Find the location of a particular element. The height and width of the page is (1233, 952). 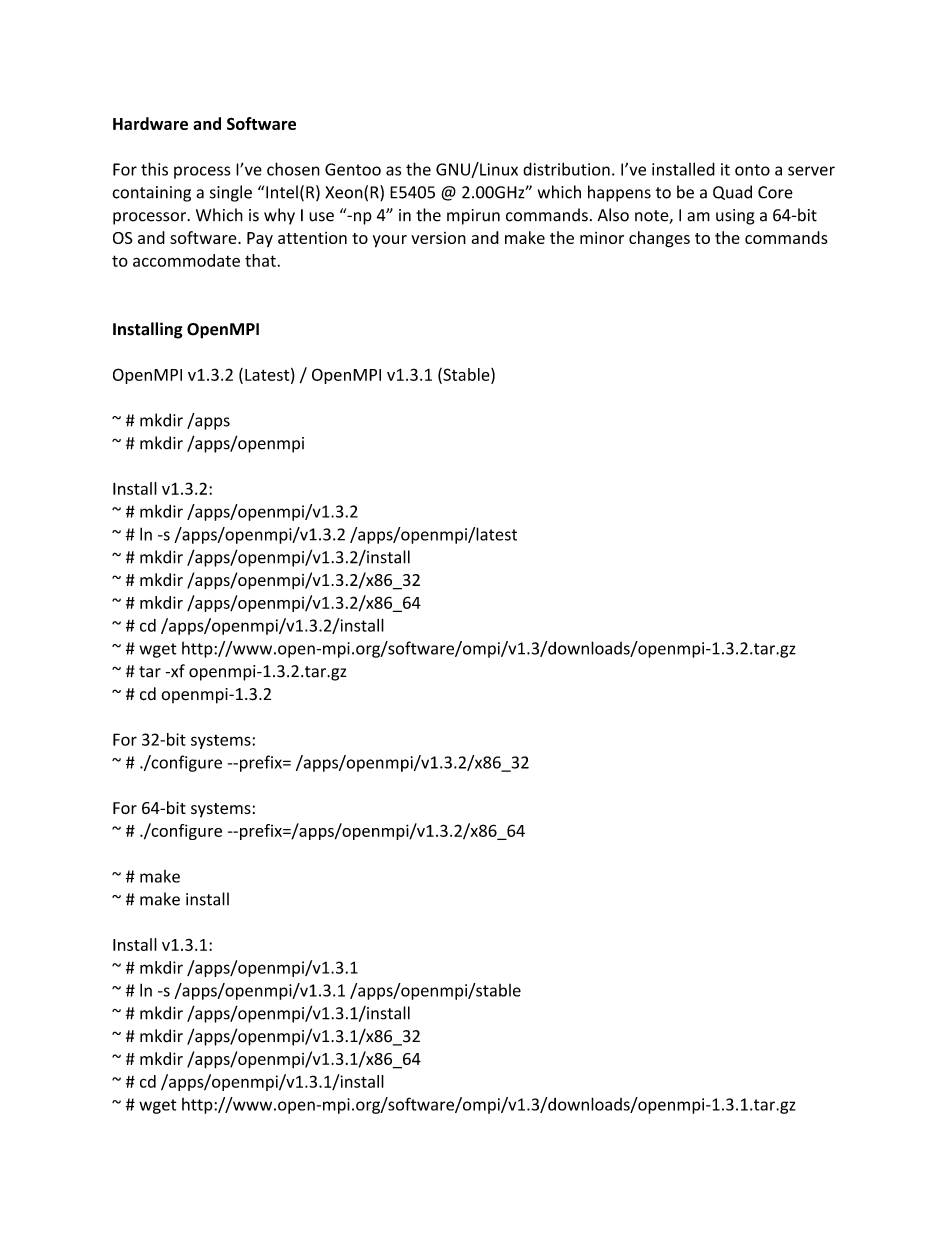

happens is located at coordinates (619, 193).
